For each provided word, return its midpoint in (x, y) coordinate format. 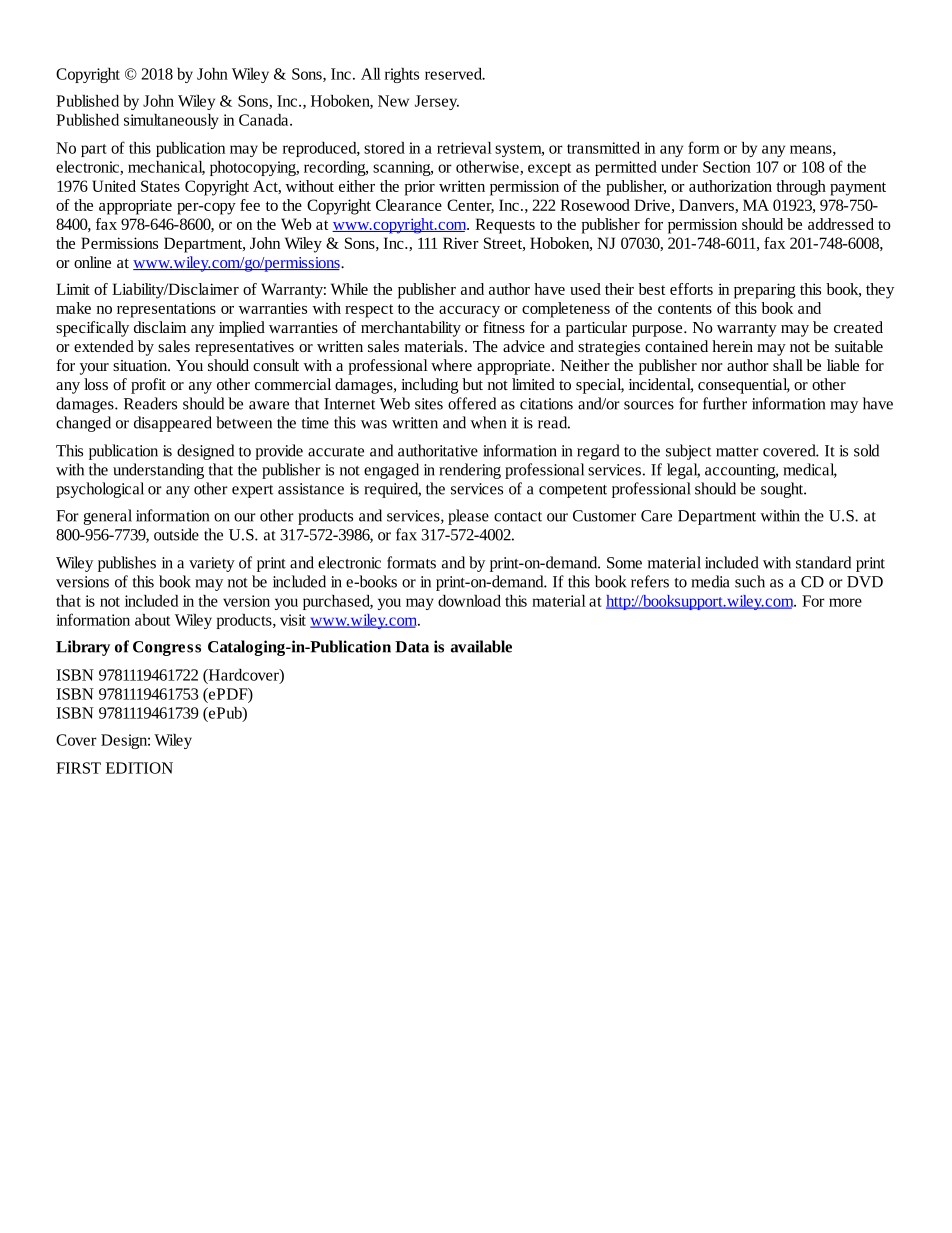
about (152, 620)
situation (141, 365)
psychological (100, 490)
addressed (841, 224)
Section (727, 167)
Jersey (437, 102)
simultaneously (171, 121)
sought (783, 490)
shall (788, 365)
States (160, 186)
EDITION (139, 768)
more (845, 602)
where (451, 365)
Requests (505, 226)
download (469, 601)
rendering (470, 471)
